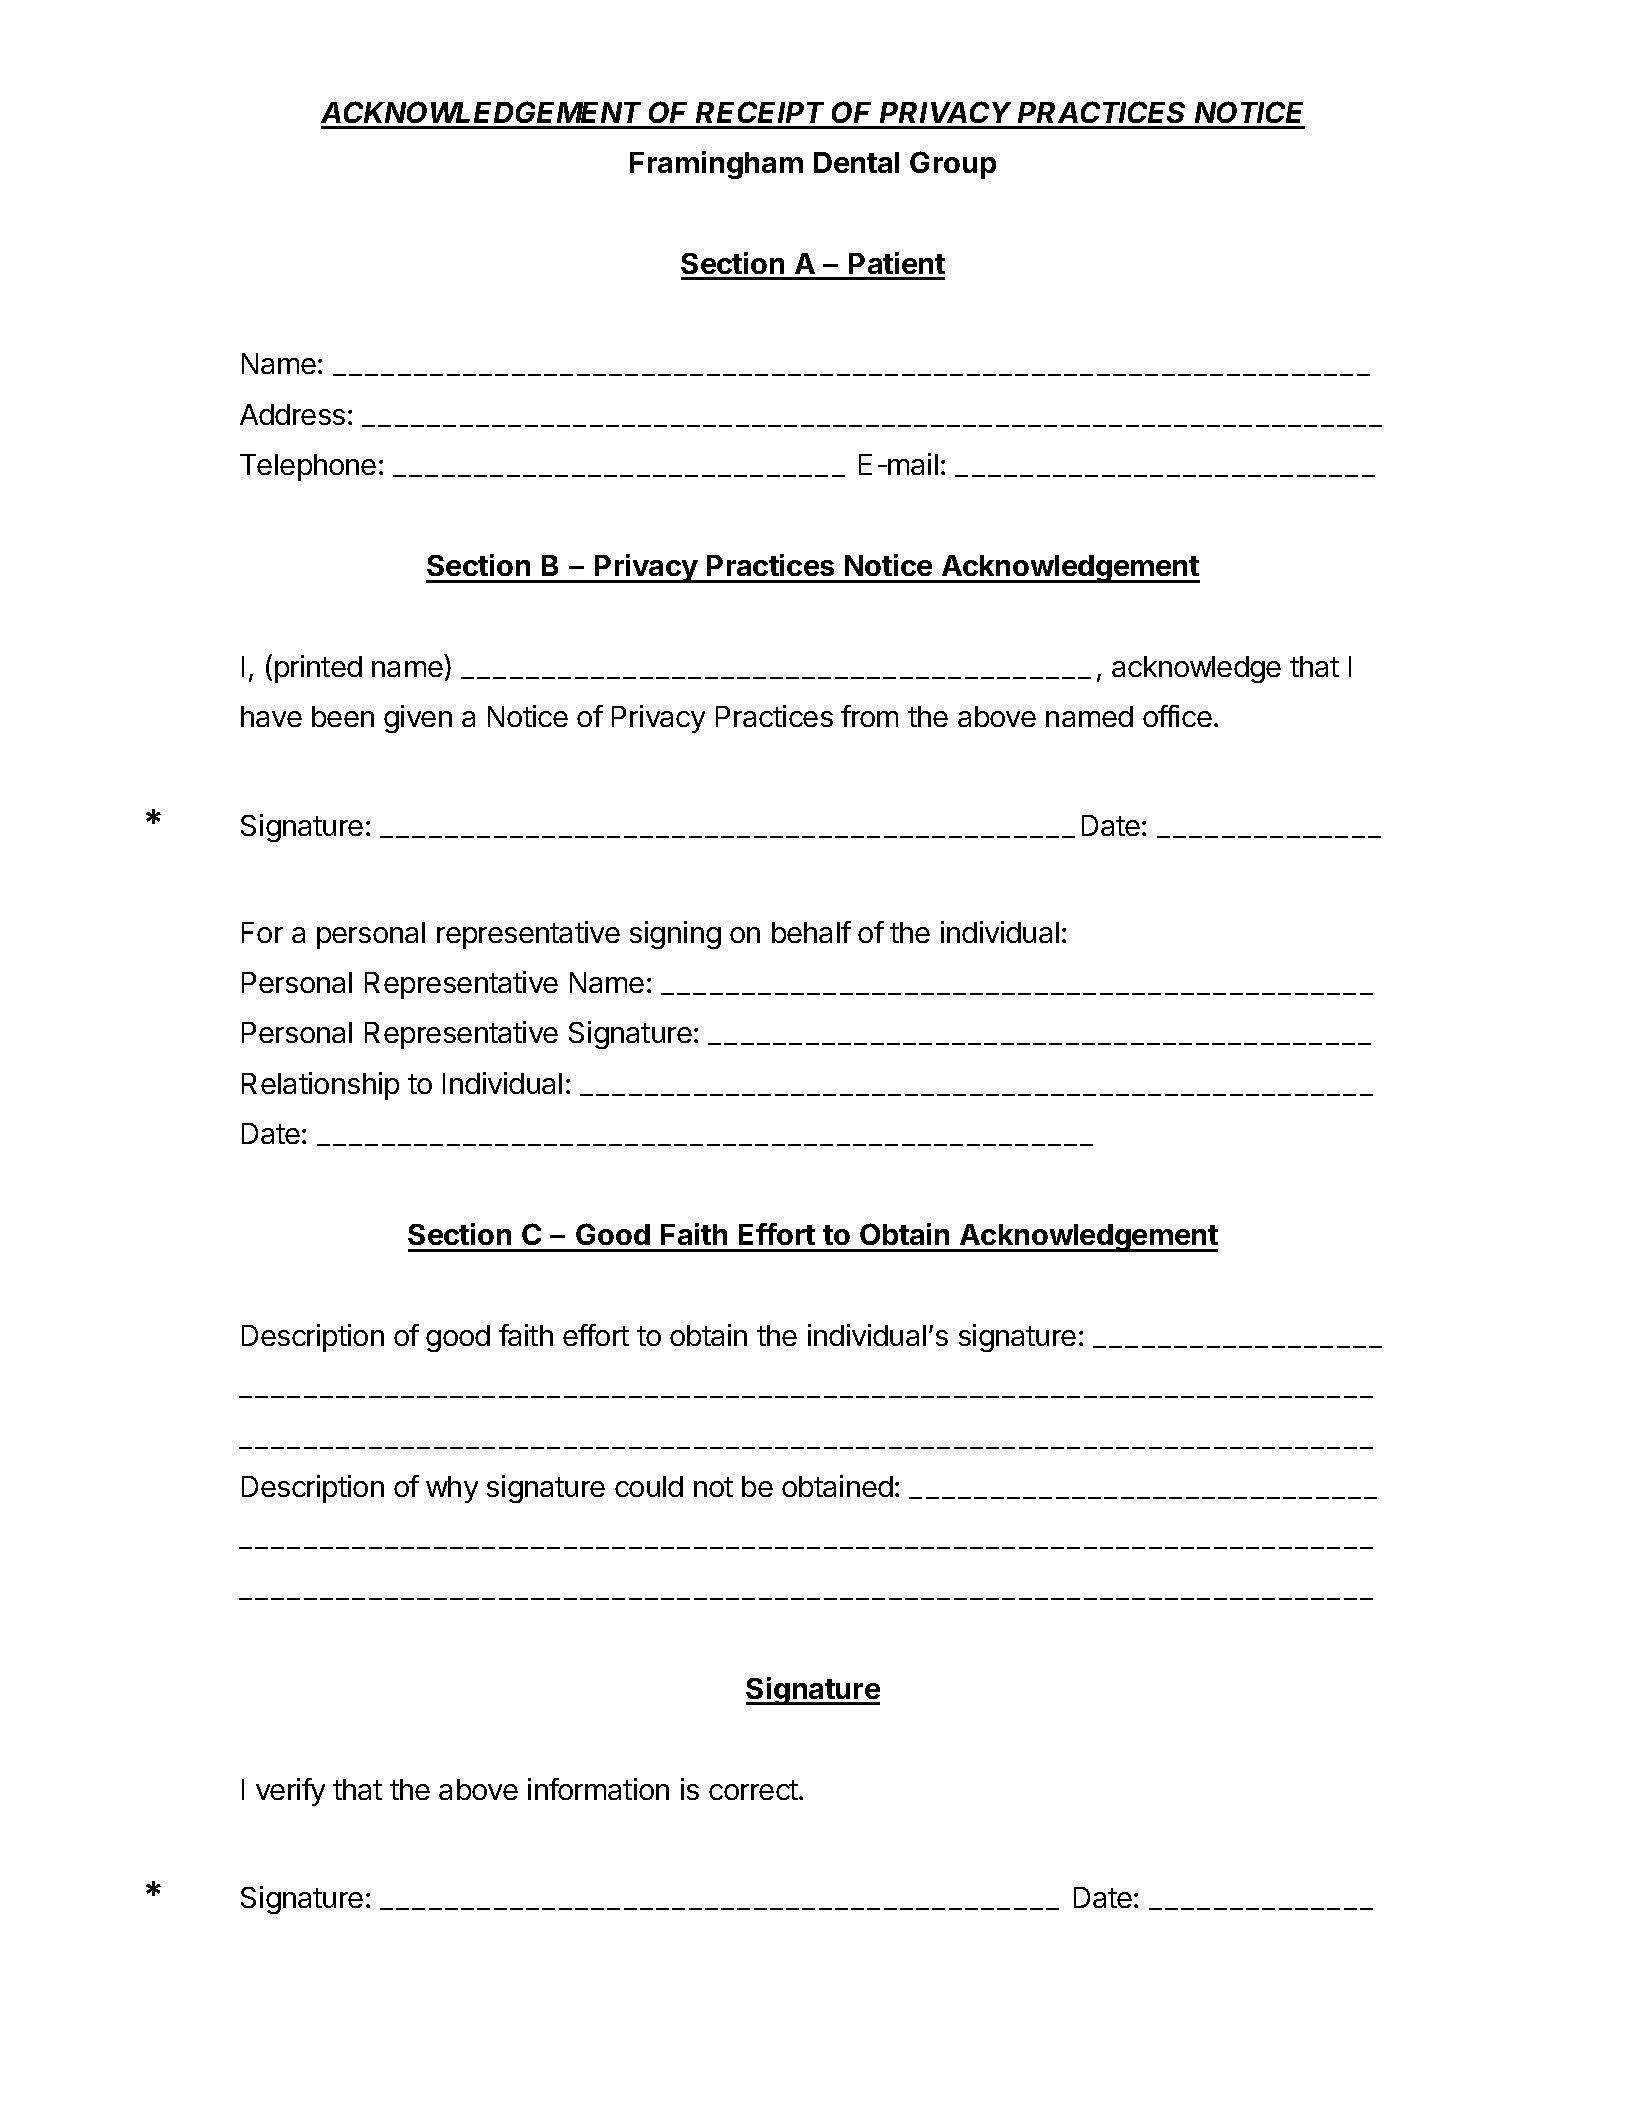 This screenshot has height=2104, width=1626. What do you see at coordinates (320, 1086) in the screenshot?
I see `Relationship` at bounding box center [320, 1086].
